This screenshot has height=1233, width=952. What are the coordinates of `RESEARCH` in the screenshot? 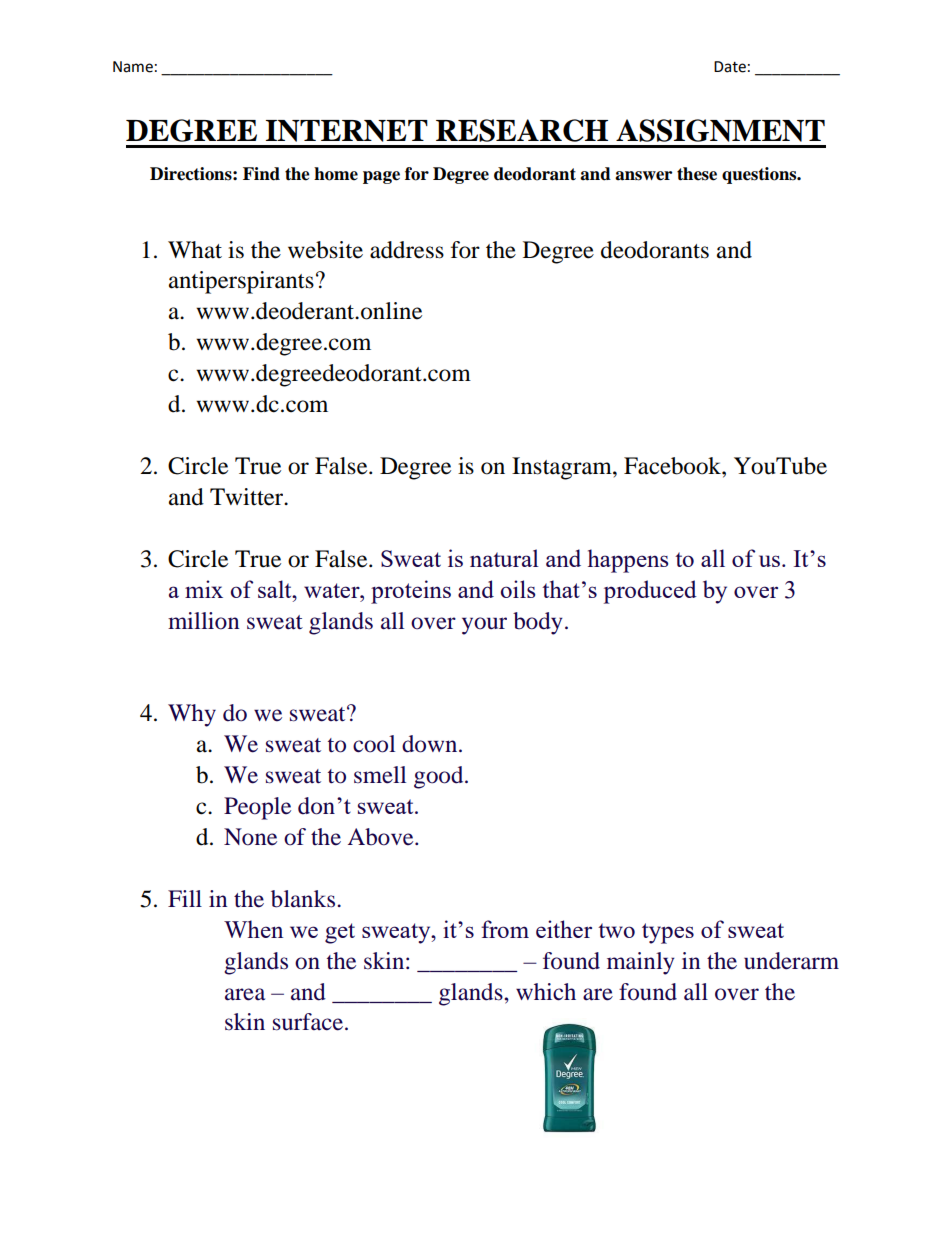 It's located at (522, 130).
